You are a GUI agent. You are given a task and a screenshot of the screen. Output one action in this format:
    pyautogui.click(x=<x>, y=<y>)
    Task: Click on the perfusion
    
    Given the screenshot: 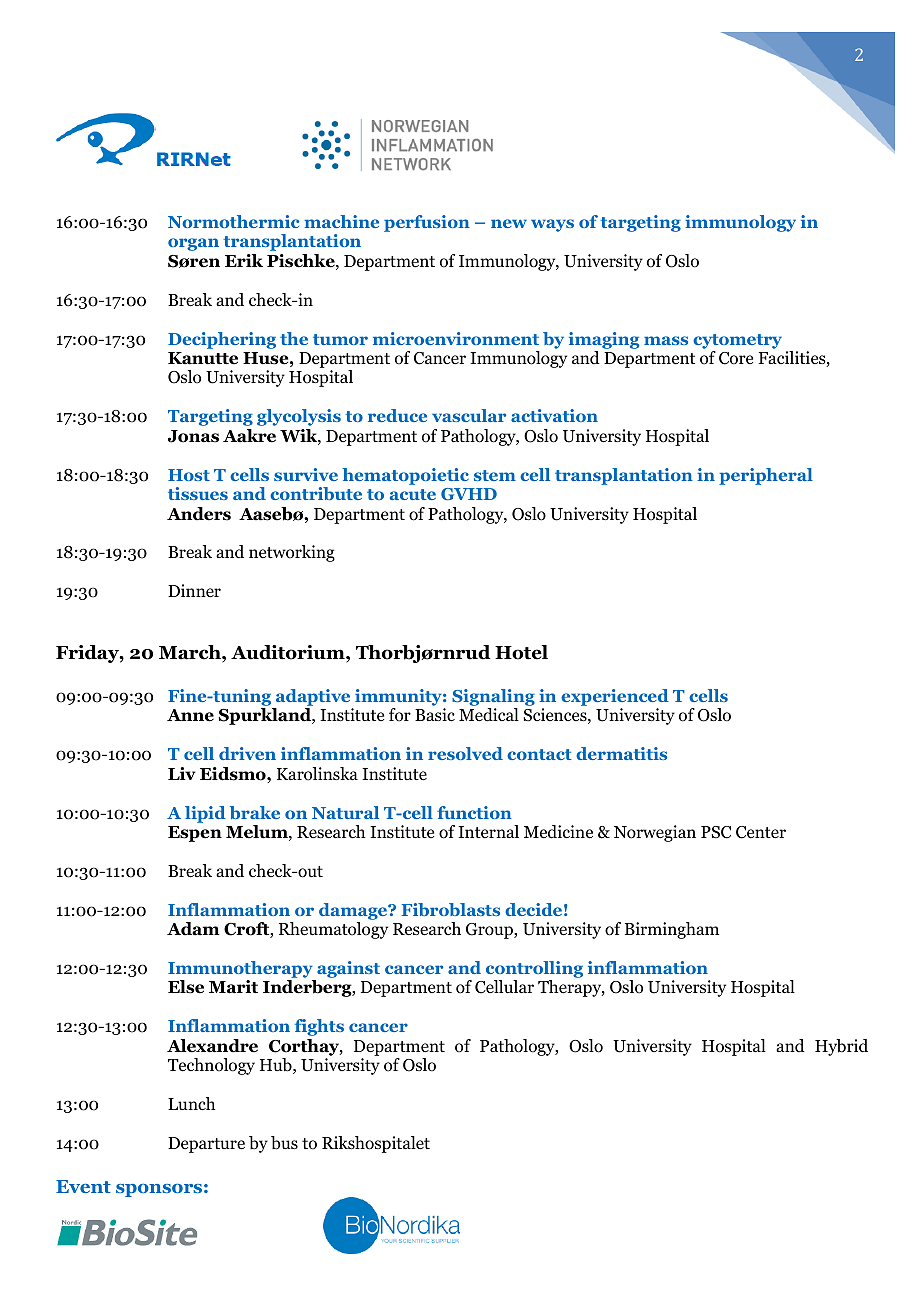 What is the action you would take?
    pyautogui.click(x=427, y=223)
